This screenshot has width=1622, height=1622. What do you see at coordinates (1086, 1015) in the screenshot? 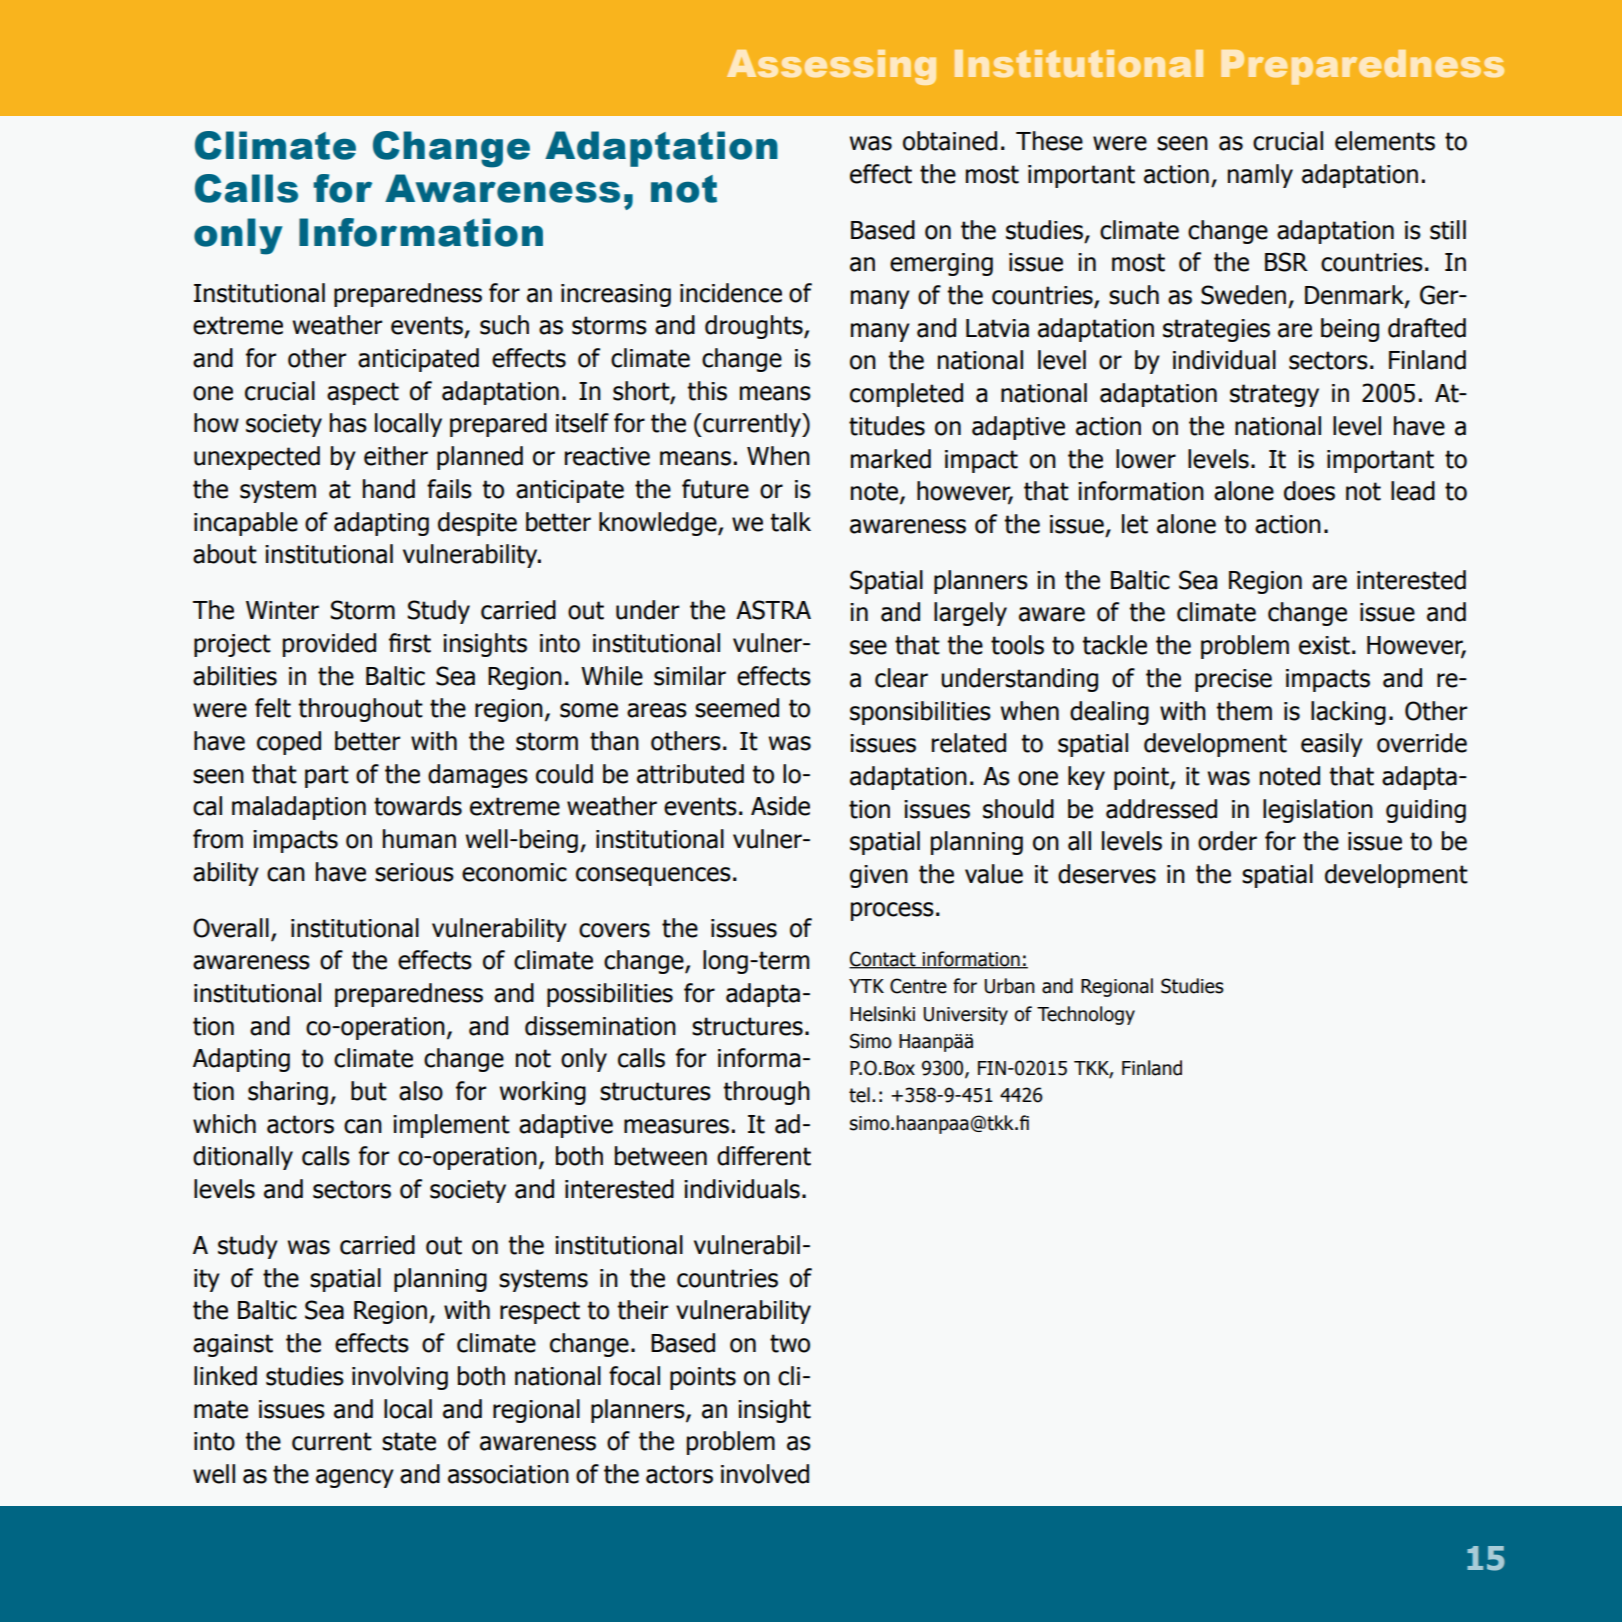
I see `Technology` at bounding box center [1086, 1015].
